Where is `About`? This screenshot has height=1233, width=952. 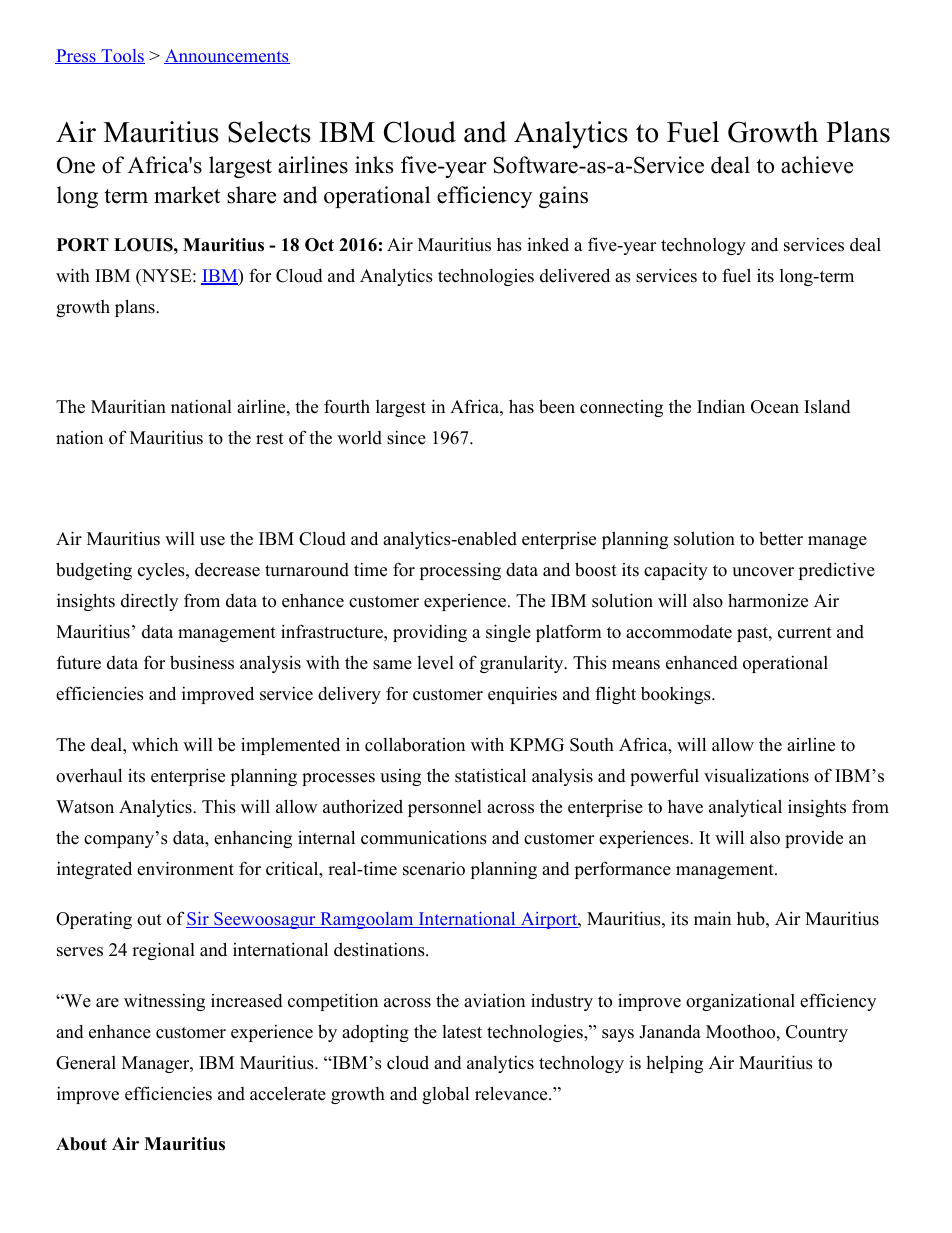 About is located at coordinates (81, 1144).
